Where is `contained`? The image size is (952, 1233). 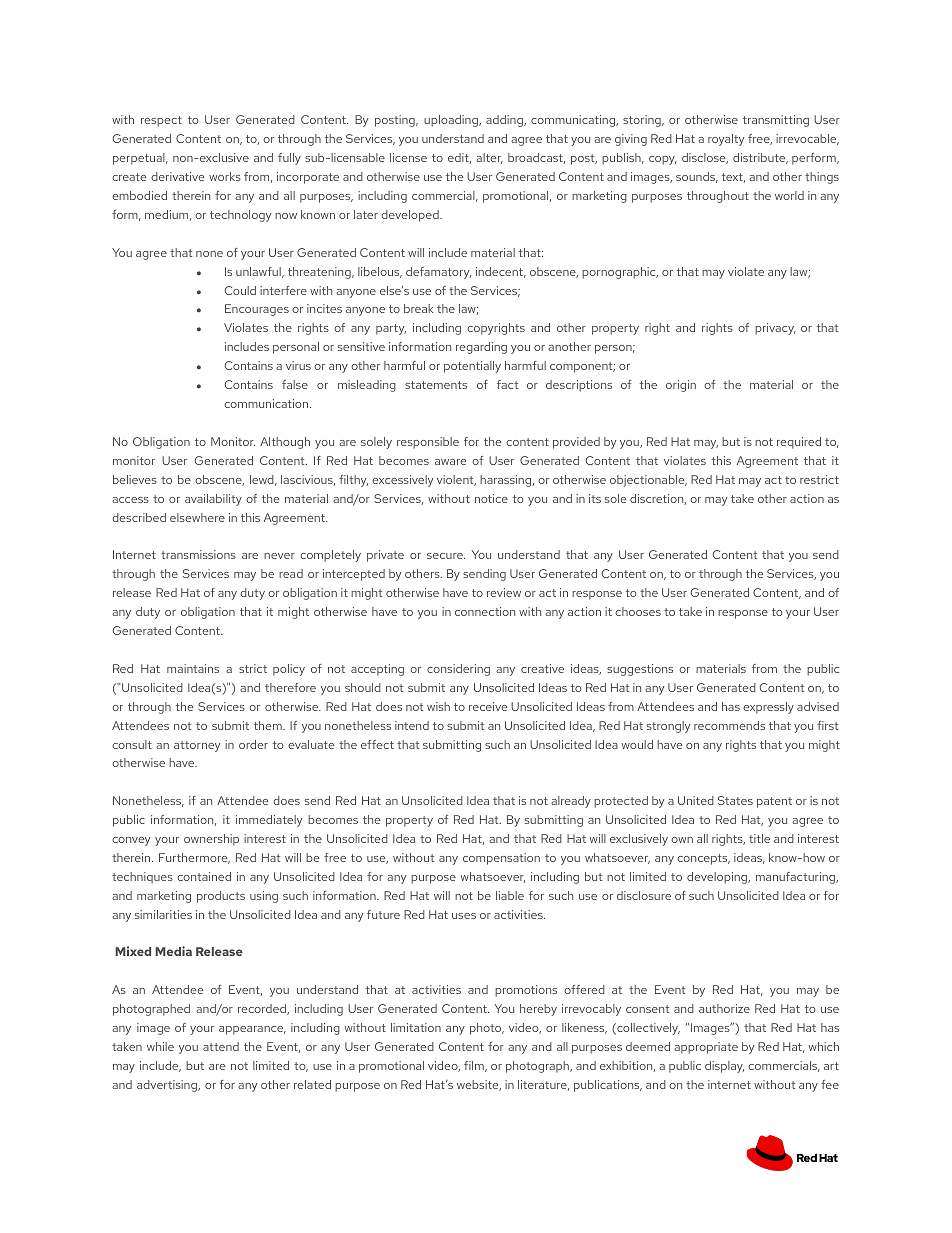
contained is located at coordinates (204, 876).
